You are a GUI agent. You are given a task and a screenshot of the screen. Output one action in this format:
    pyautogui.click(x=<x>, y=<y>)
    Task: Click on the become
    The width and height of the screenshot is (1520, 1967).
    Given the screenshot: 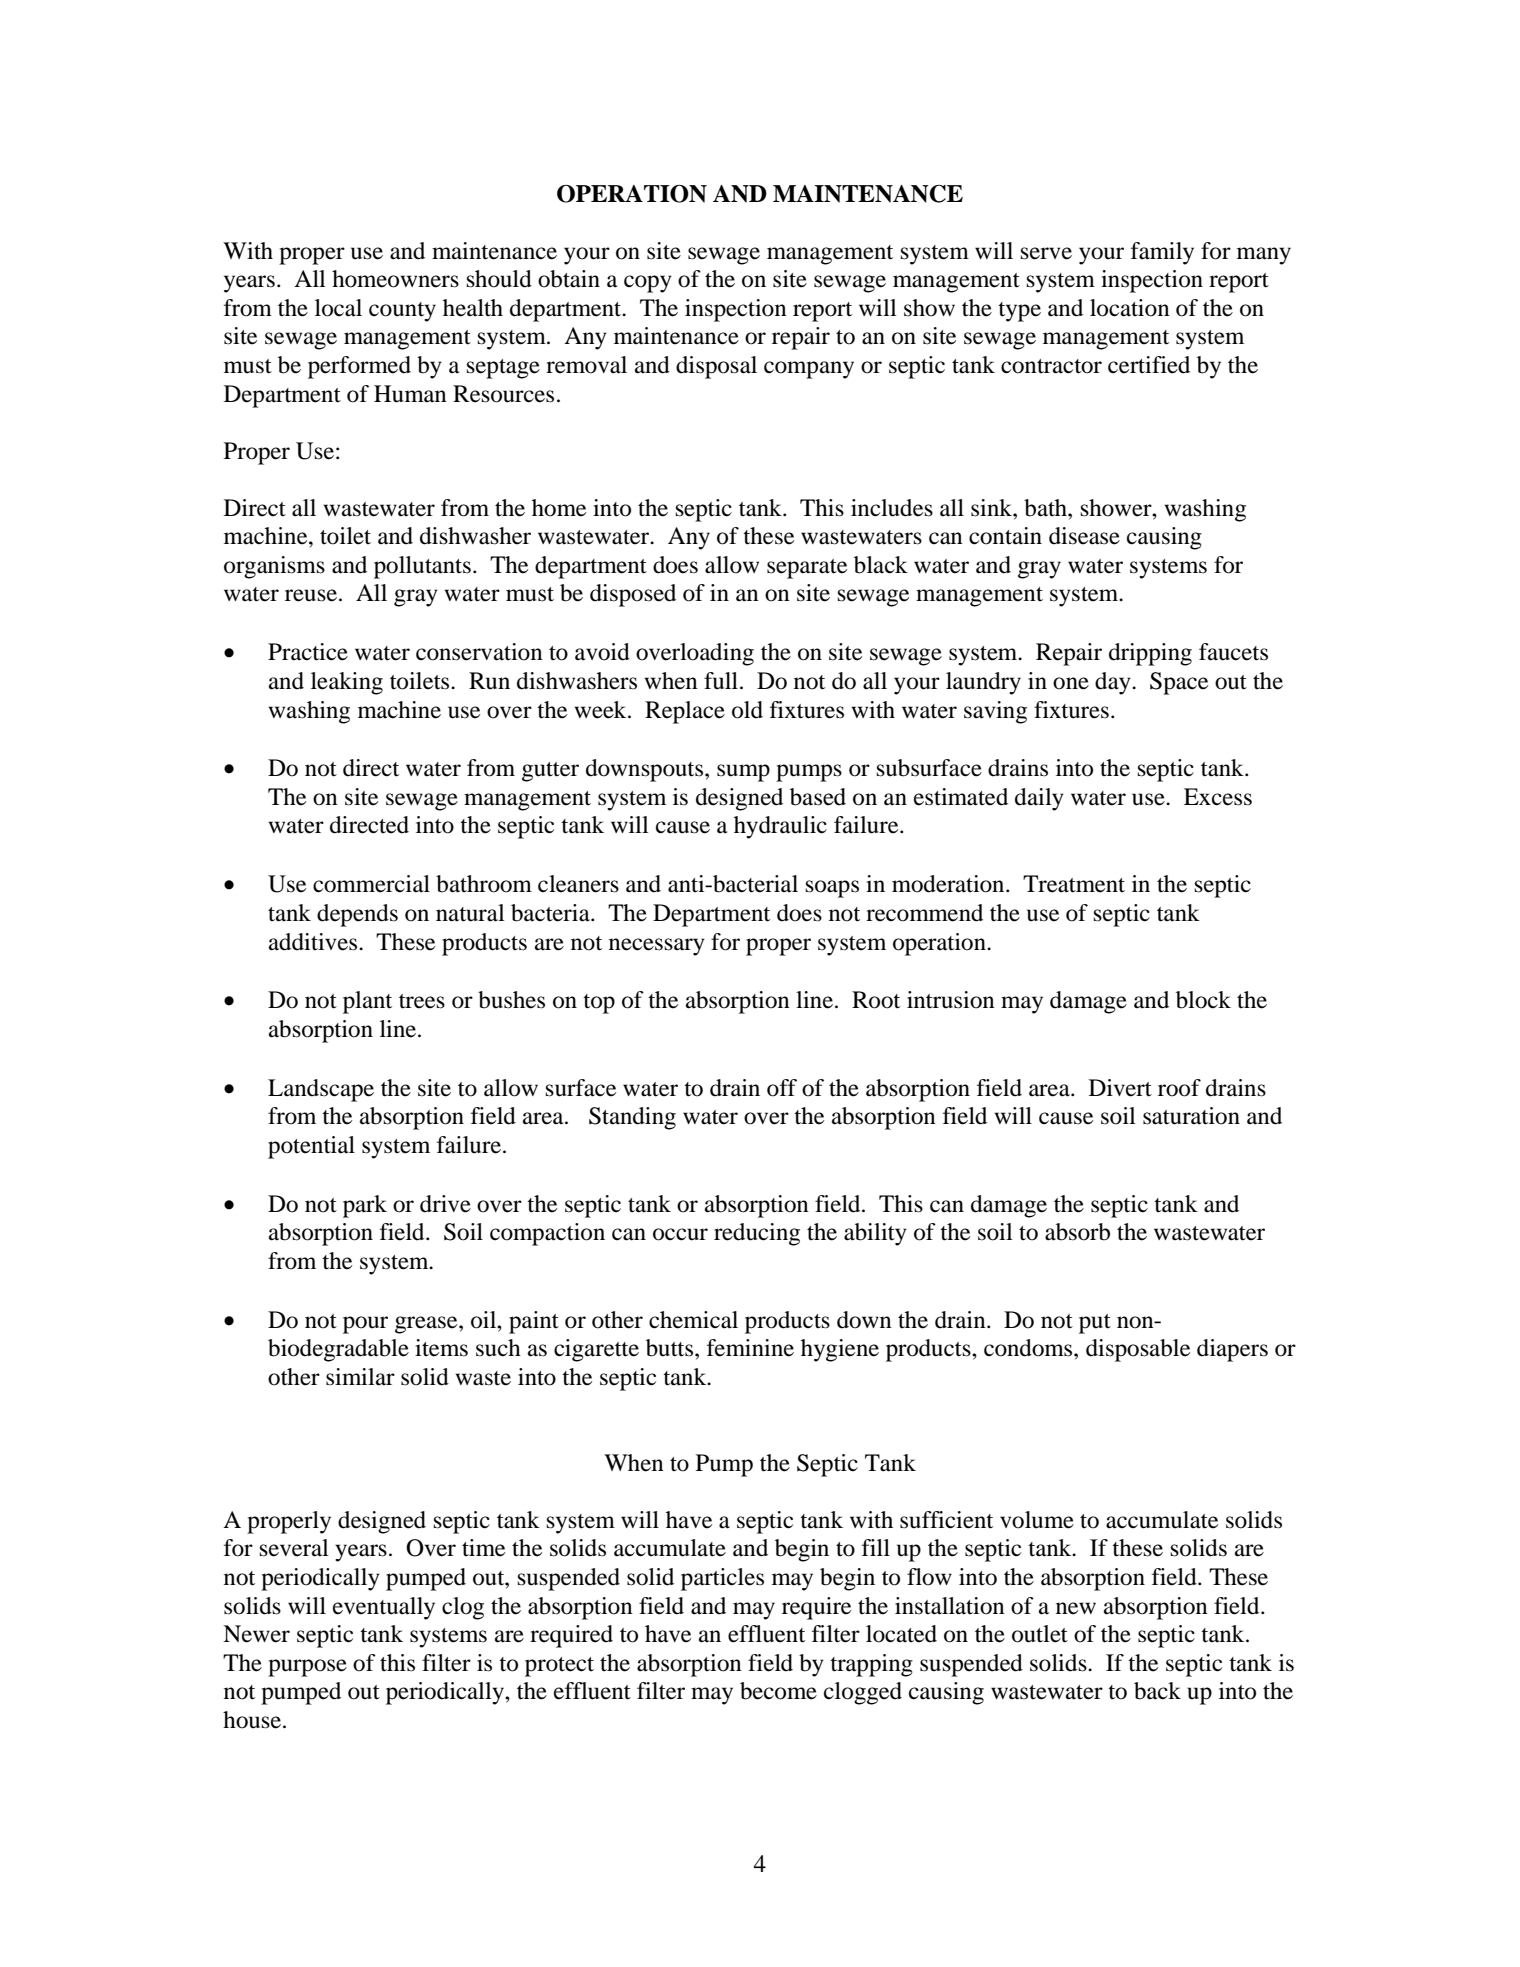 What is the action you would take?
    pyautogui.click(x=778, y=1691)
